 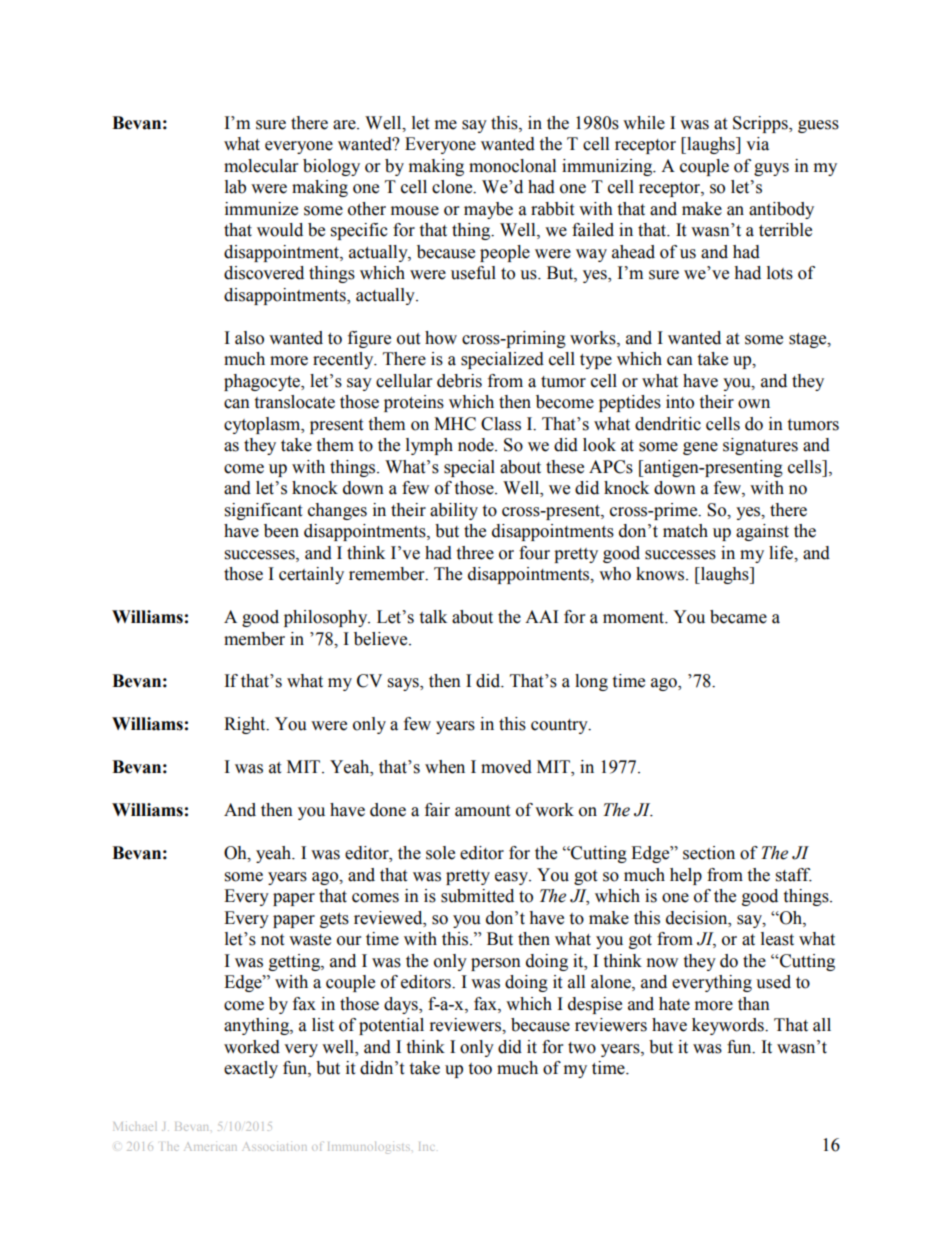 What do you see at coordinates (512, 166) in the document?
I see `monoclonal` at bounding box center [512, 166].
